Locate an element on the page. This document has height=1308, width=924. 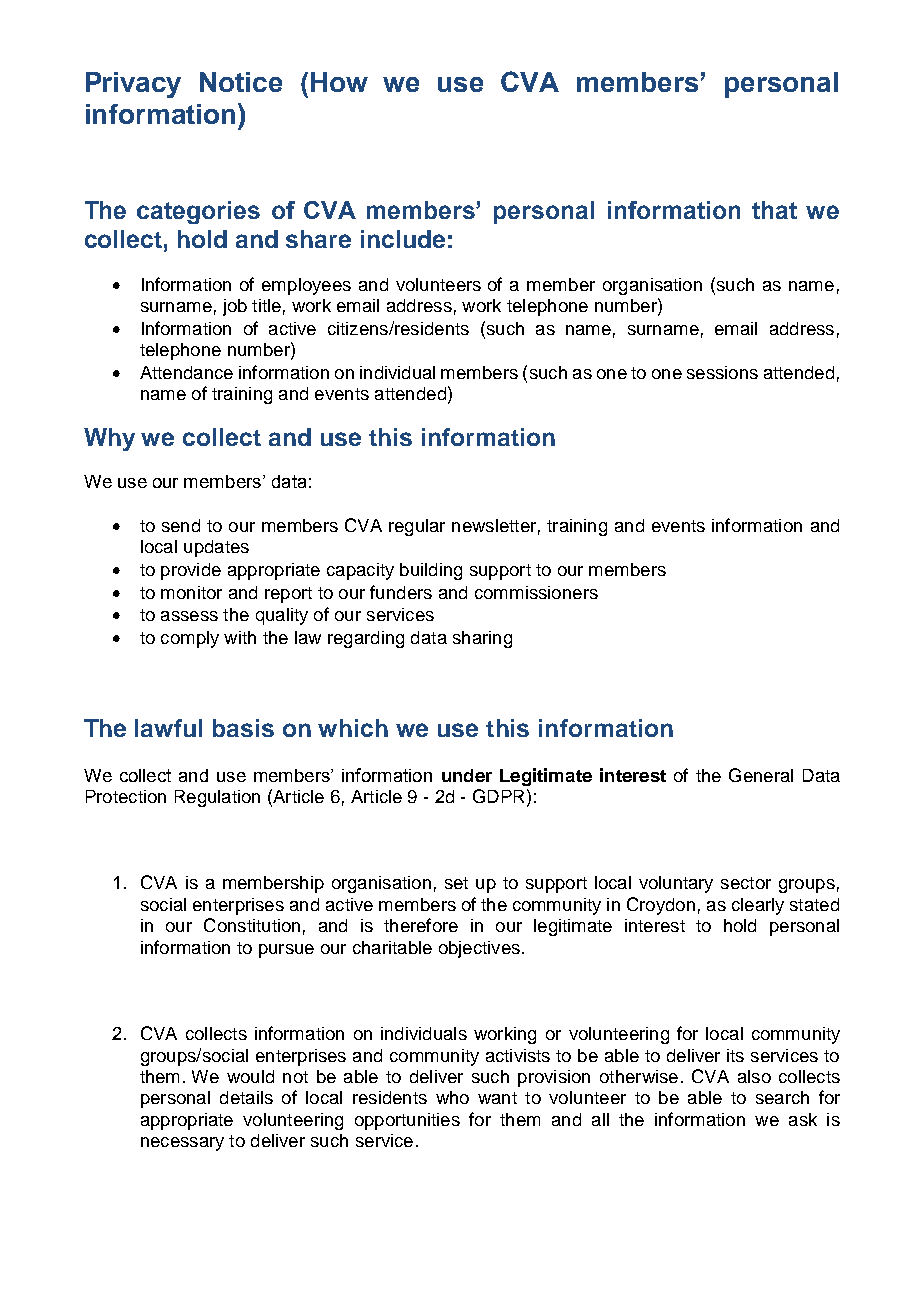
Notice is located at coordinates (241, 82).
